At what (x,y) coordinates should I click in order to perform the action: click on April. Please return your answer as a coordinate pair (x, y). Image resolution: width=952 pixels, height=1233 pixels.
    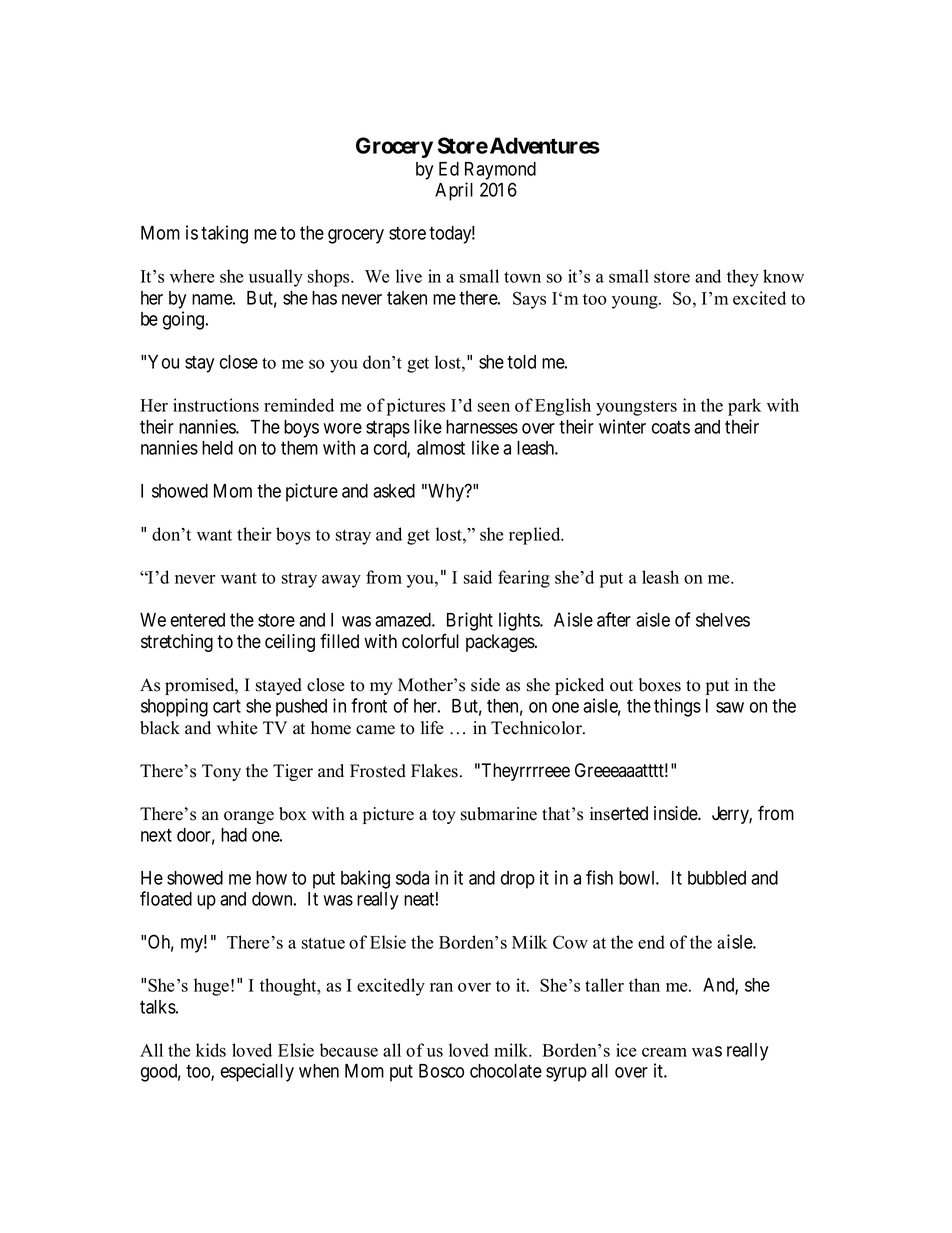
    Looking at the image, I should click on (454, 191).
